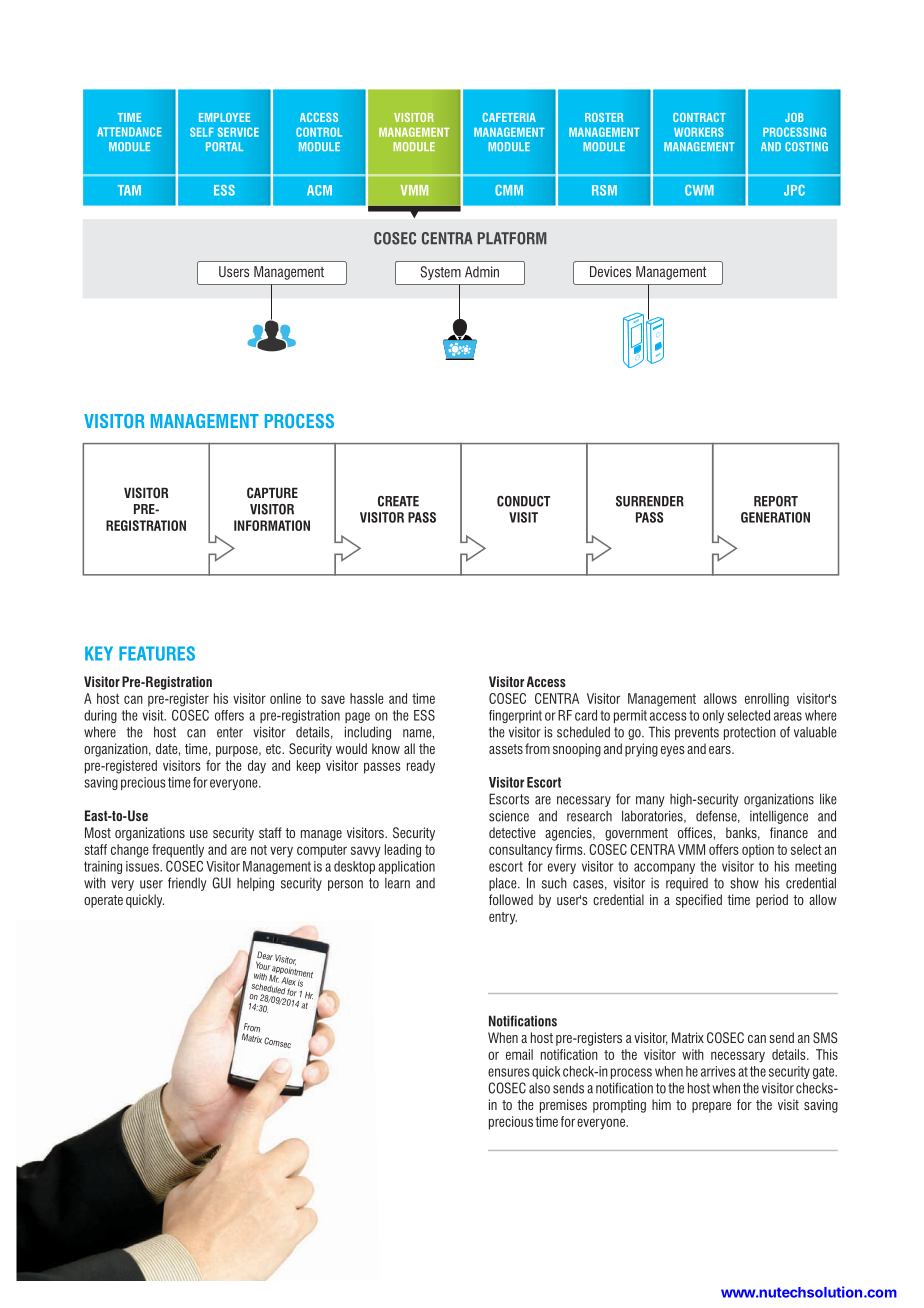 The image size is (924, 1308). I want to click on enrolling, so click(767, 700).
